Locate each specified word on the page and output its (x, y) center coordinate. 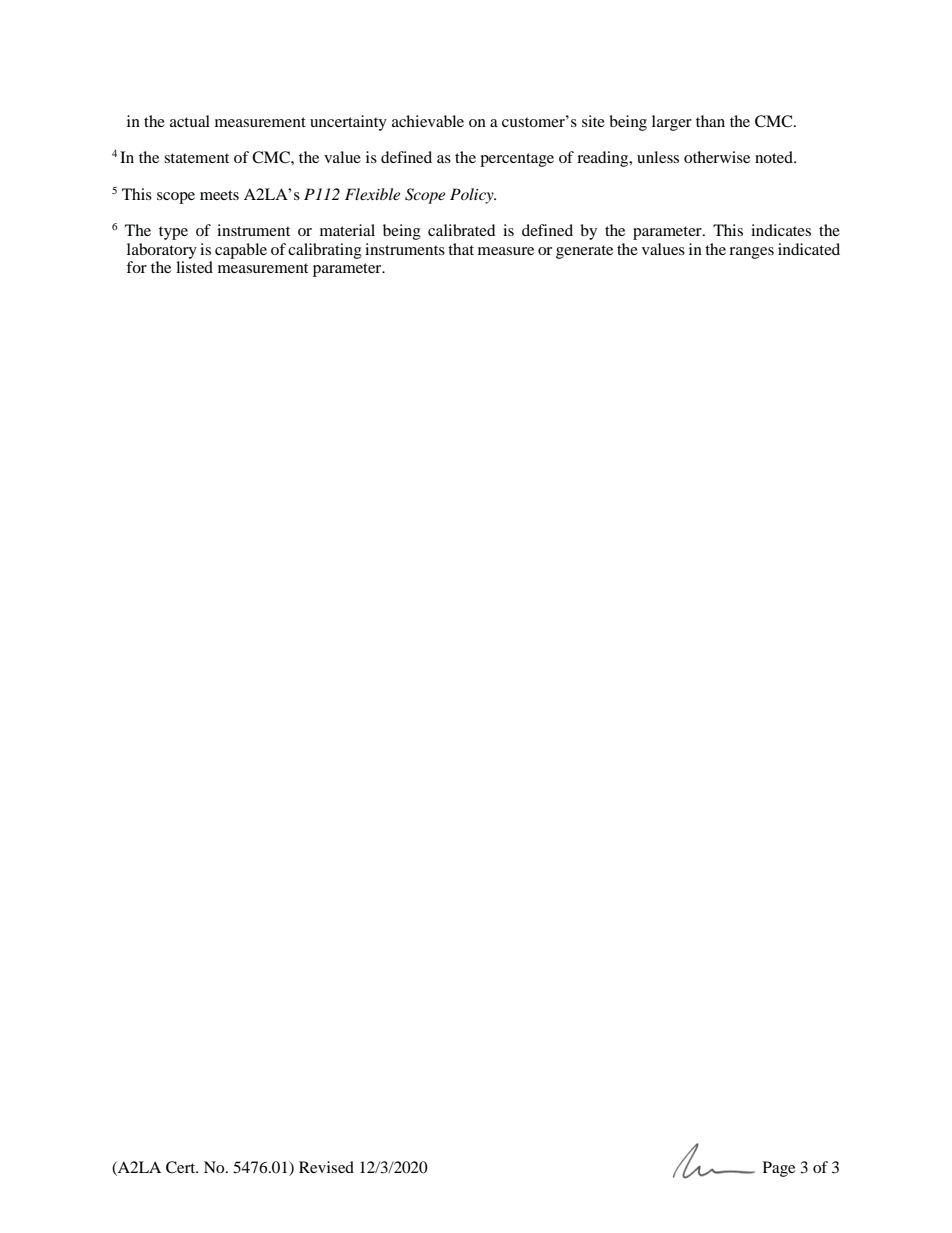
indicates (781, 230)
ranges (751, 253)
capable (241, 251)
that (461, 249)
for (136, 267)
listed (194, 267)
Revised (326, 1167)
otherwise (717, 157)
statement (196, 158)
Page (779, 1169)
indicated (809, 249)
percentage (517, 160)
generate (584, 252)
